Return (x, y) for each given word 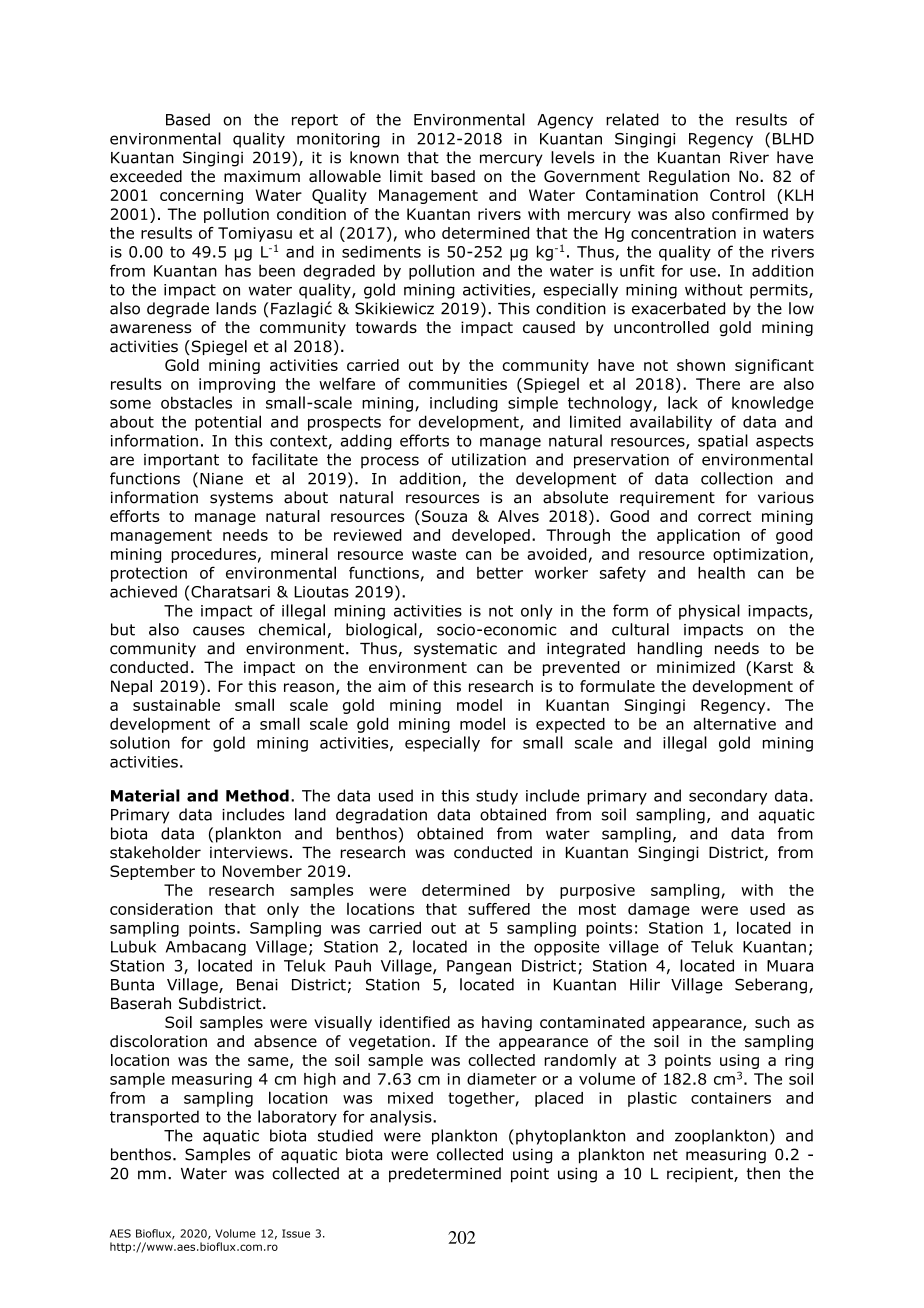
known (374, 157)
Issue (296, 1233)
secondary (728, 797)
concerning (201, 196)
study (497, 797)
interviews (249, 852)
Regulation (689, 177)
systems (241, 499)
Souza (444, 516)
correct (724, 516)
